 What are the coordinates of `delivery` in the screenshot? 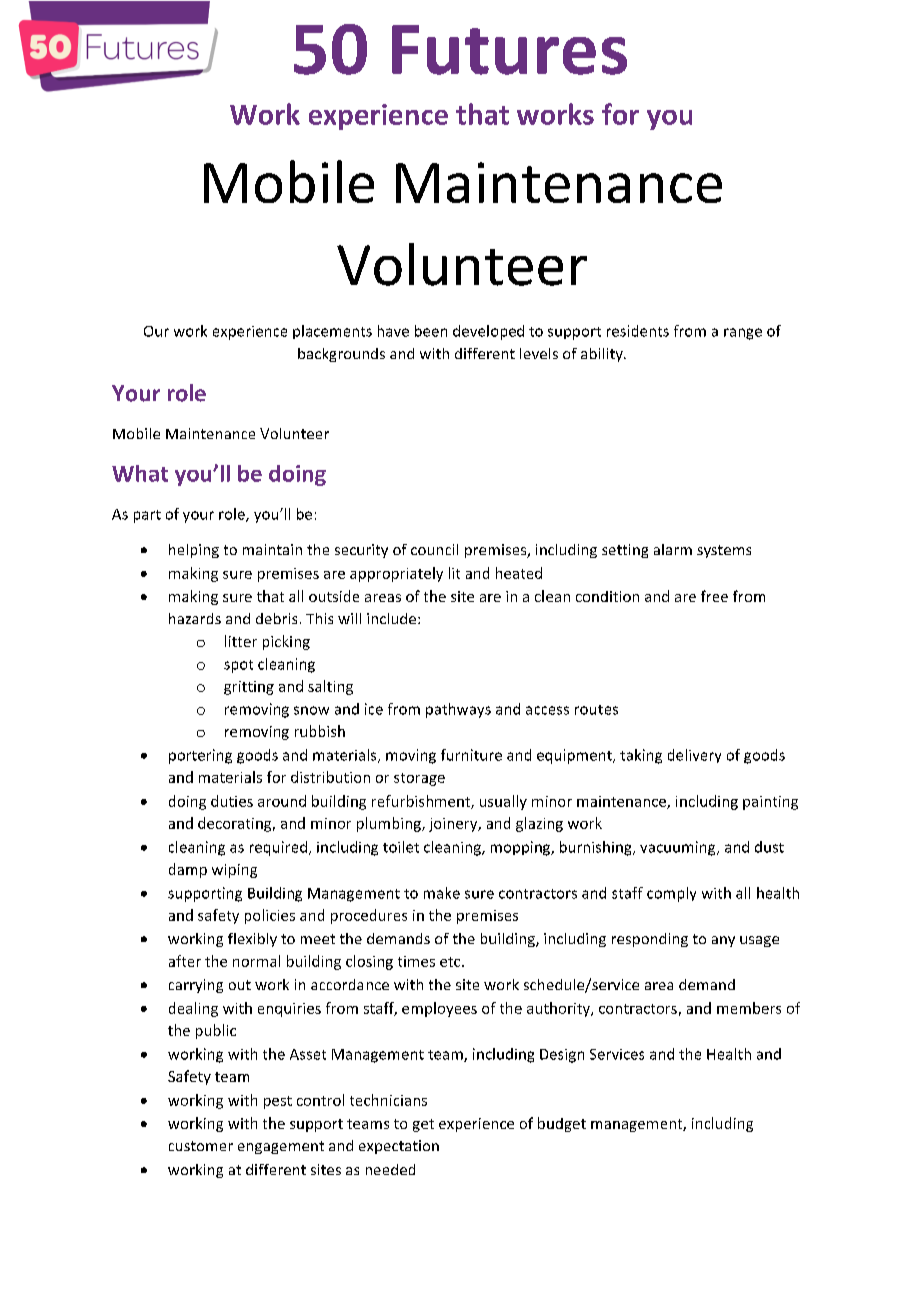 It's located at (694, 756).
